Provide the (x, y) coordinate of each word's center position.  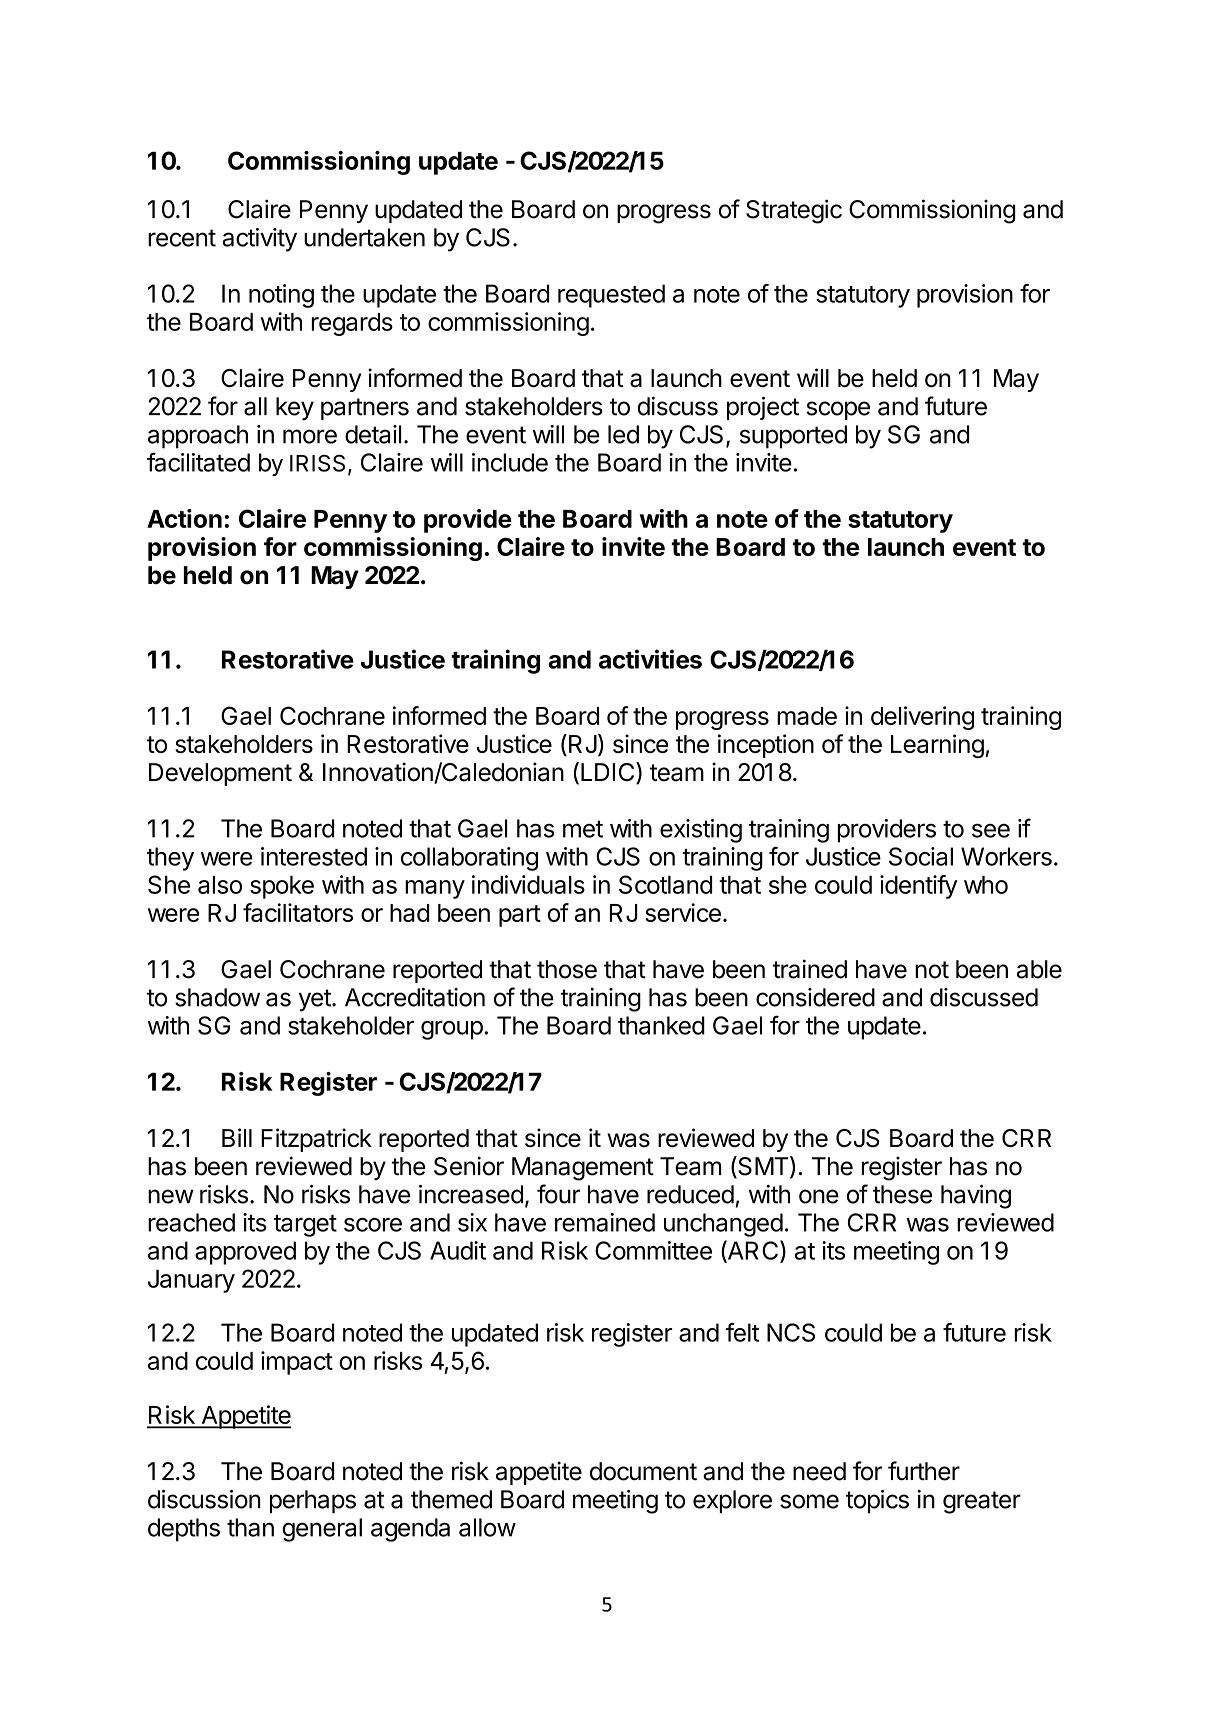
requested (611, 296)
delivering (922, 718)
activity (259, 240)
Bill (237, 1137)
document (643, 1471)
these (902, 1194)
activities (650, 659)
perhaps (313, 1501)
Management (583, 1169)
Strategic (794, 211)
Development (220, 774)
